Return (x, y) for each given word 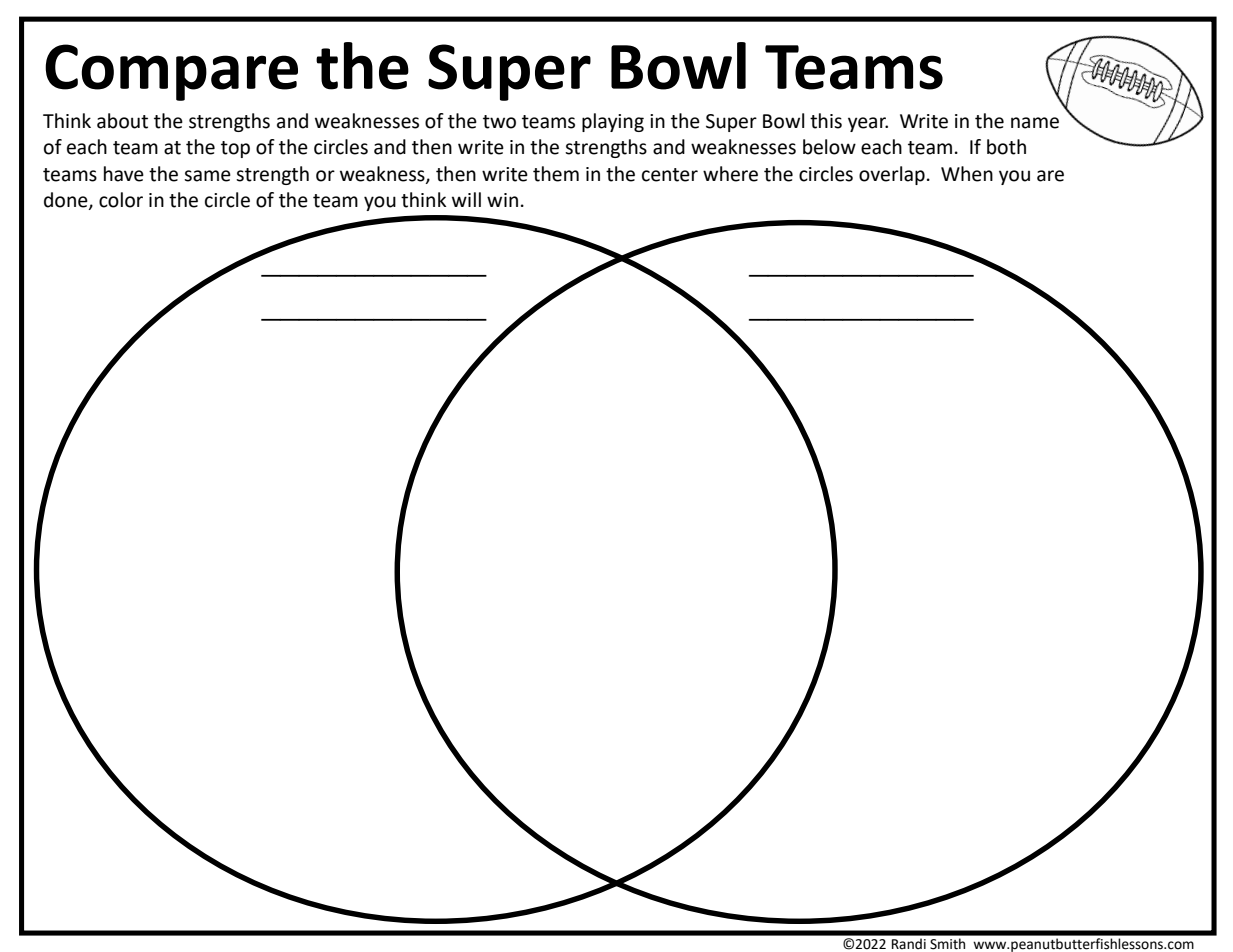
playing (613, 122)
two (499, 122)
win (502, 200)
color (121, 200)
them (556, 174)
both (1006, 147)
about (122, 121)
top (235, 149)
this (826, 121)
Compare (171, 72)
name (1035, 123)
